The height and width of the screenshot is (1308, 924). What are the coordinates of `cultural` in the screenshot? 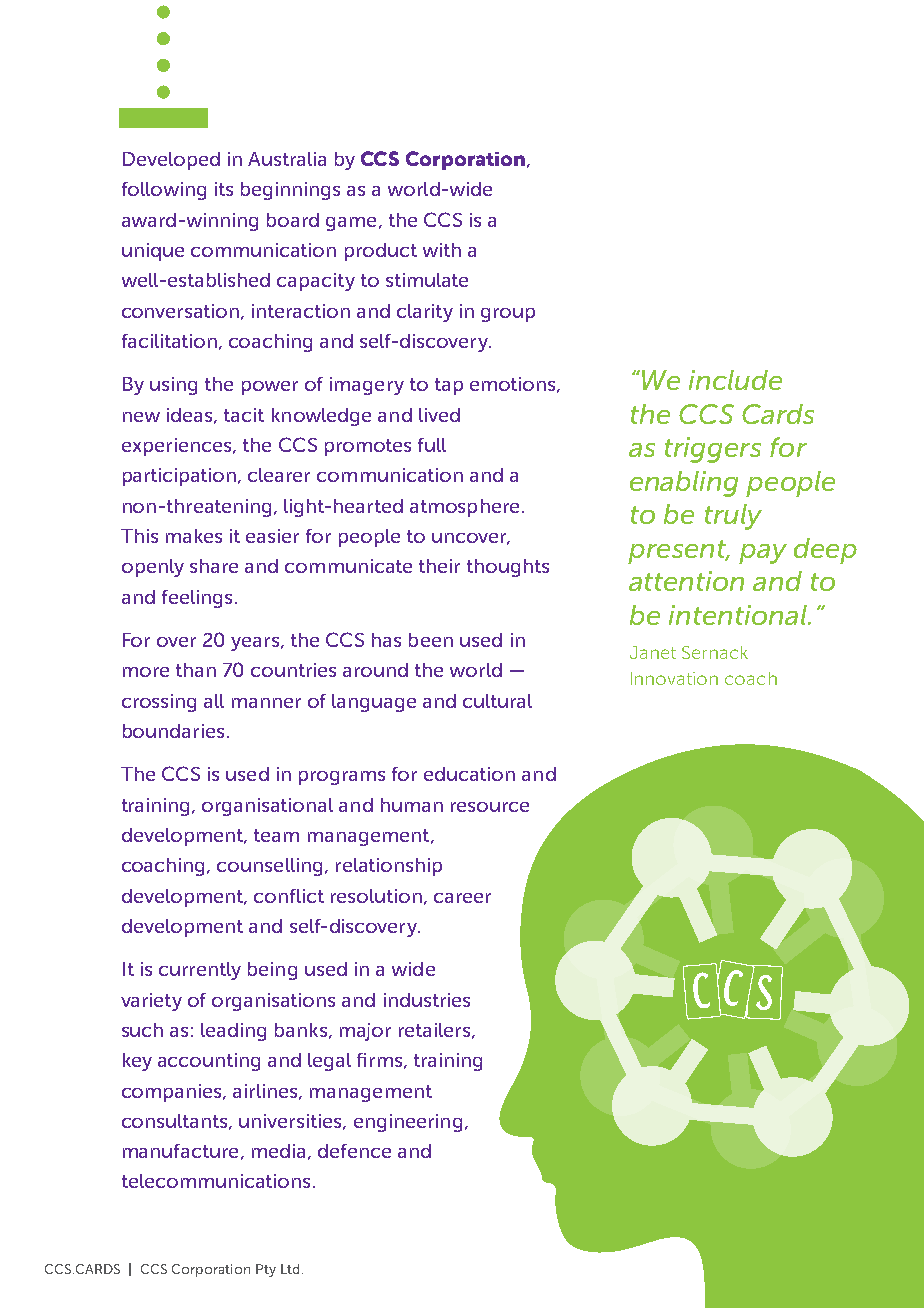 It's located at (497, 701).
